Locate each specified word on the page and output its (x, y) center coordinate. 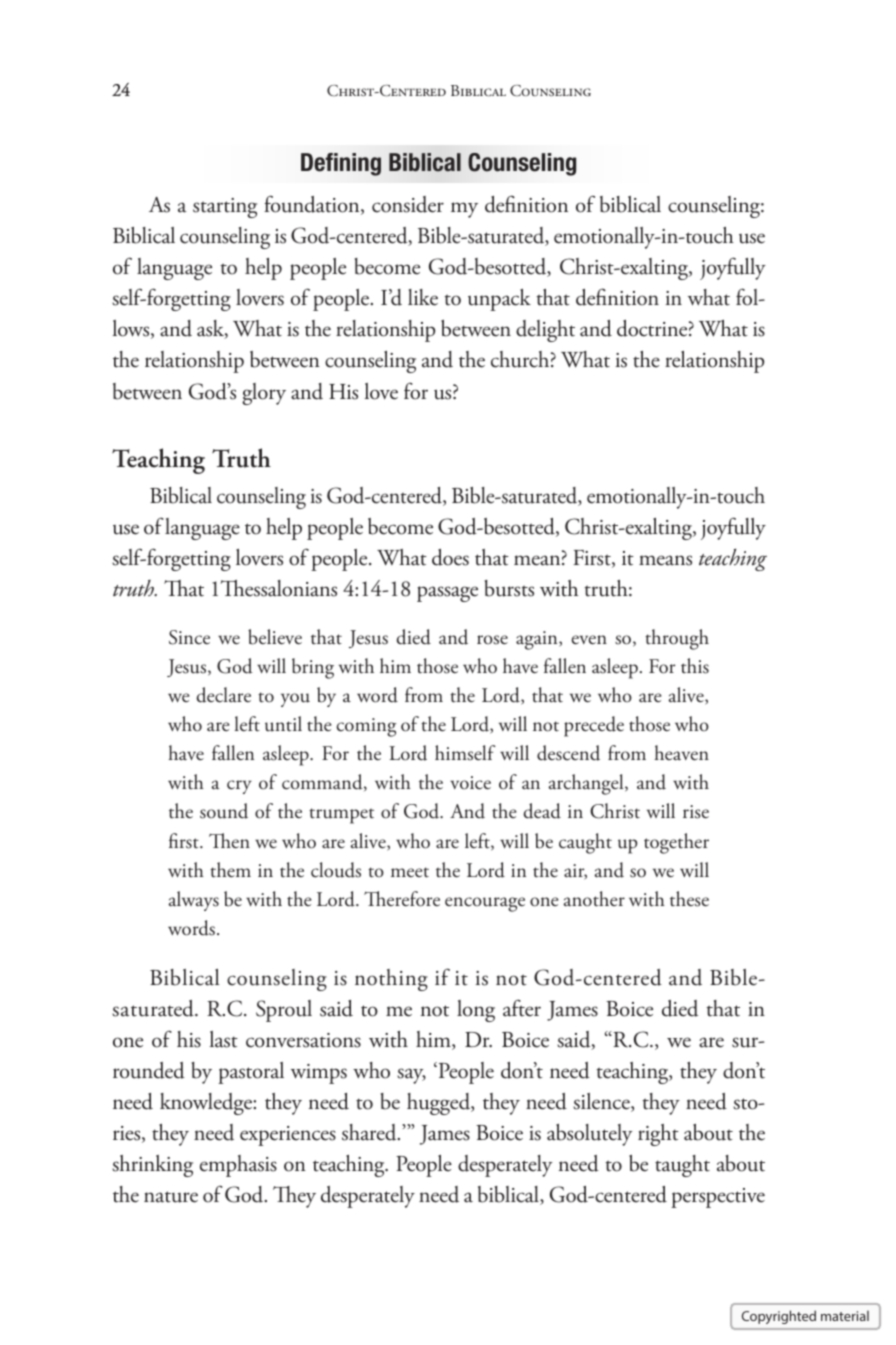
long (476, 1011)
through (677, 639)
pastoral (251, 1073)
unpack (499, 300)
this (695, 666)
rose (492, 640)
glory (264, 394)
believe (275, 637)
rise (696, 812)
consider (408, 204)
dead (542, 811)
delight (545, 331)
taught (682, 1166)
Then (229, 841)
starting (225, 208)
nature (171, 1197)
